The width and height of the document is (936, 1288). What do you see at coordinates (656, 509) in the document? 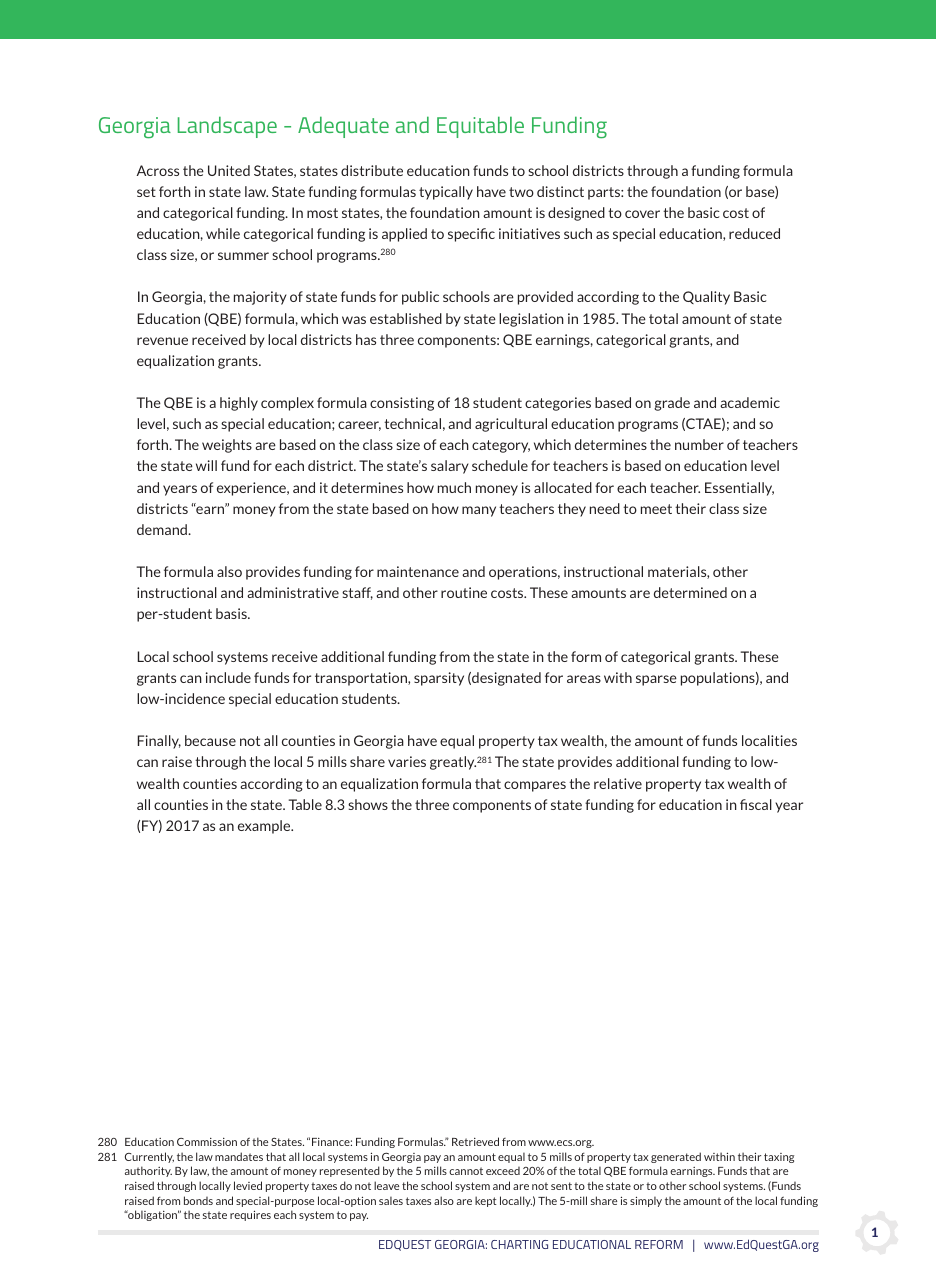
I see `meet` at bounding box center [656, 509].
